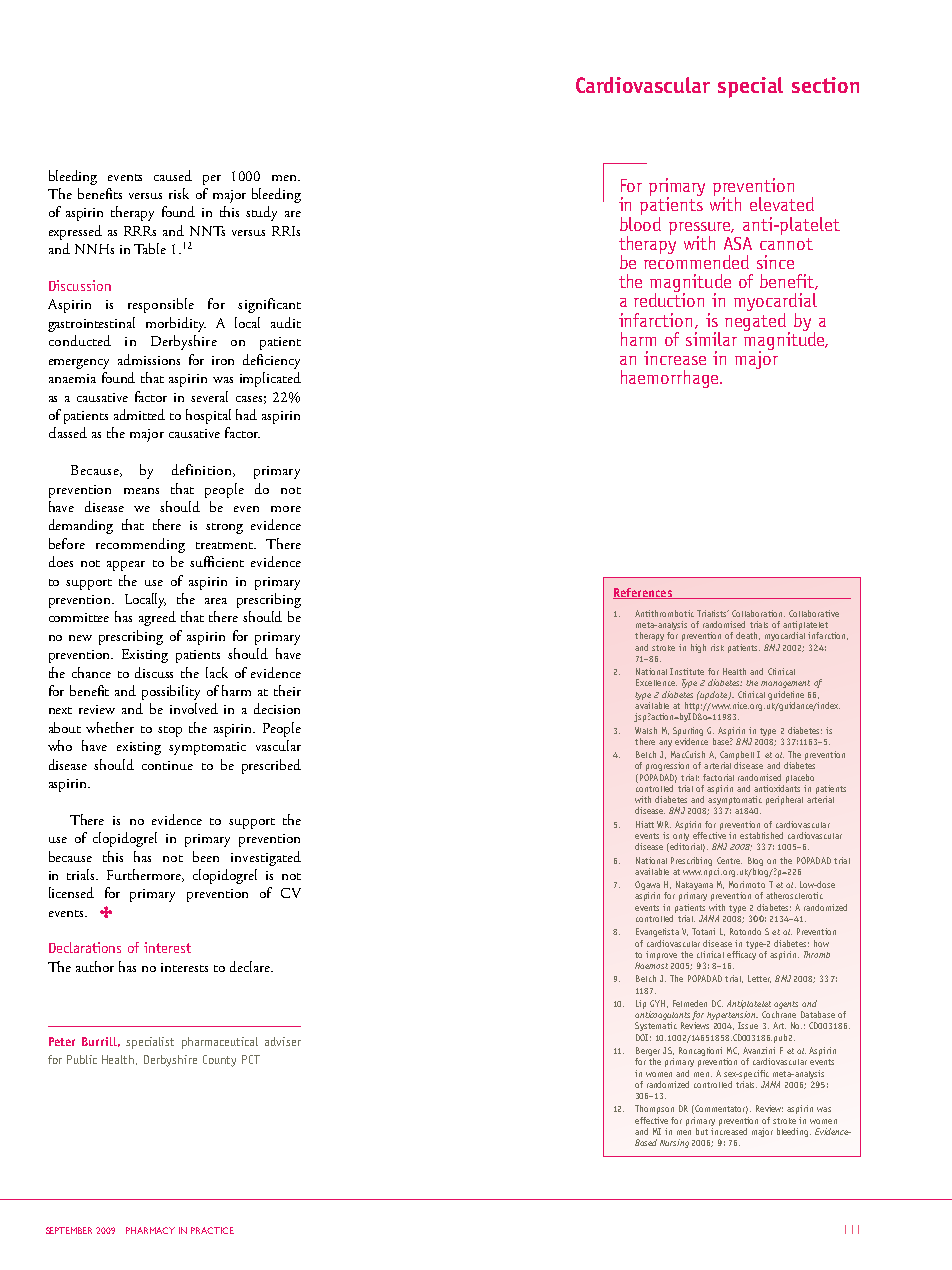 Image resolution: width=952 pixels, height=1270 pixels. What do you see at coordinates (171, 692) in the screenshot?
I see `possibility` at bounding box center [171, 692].
